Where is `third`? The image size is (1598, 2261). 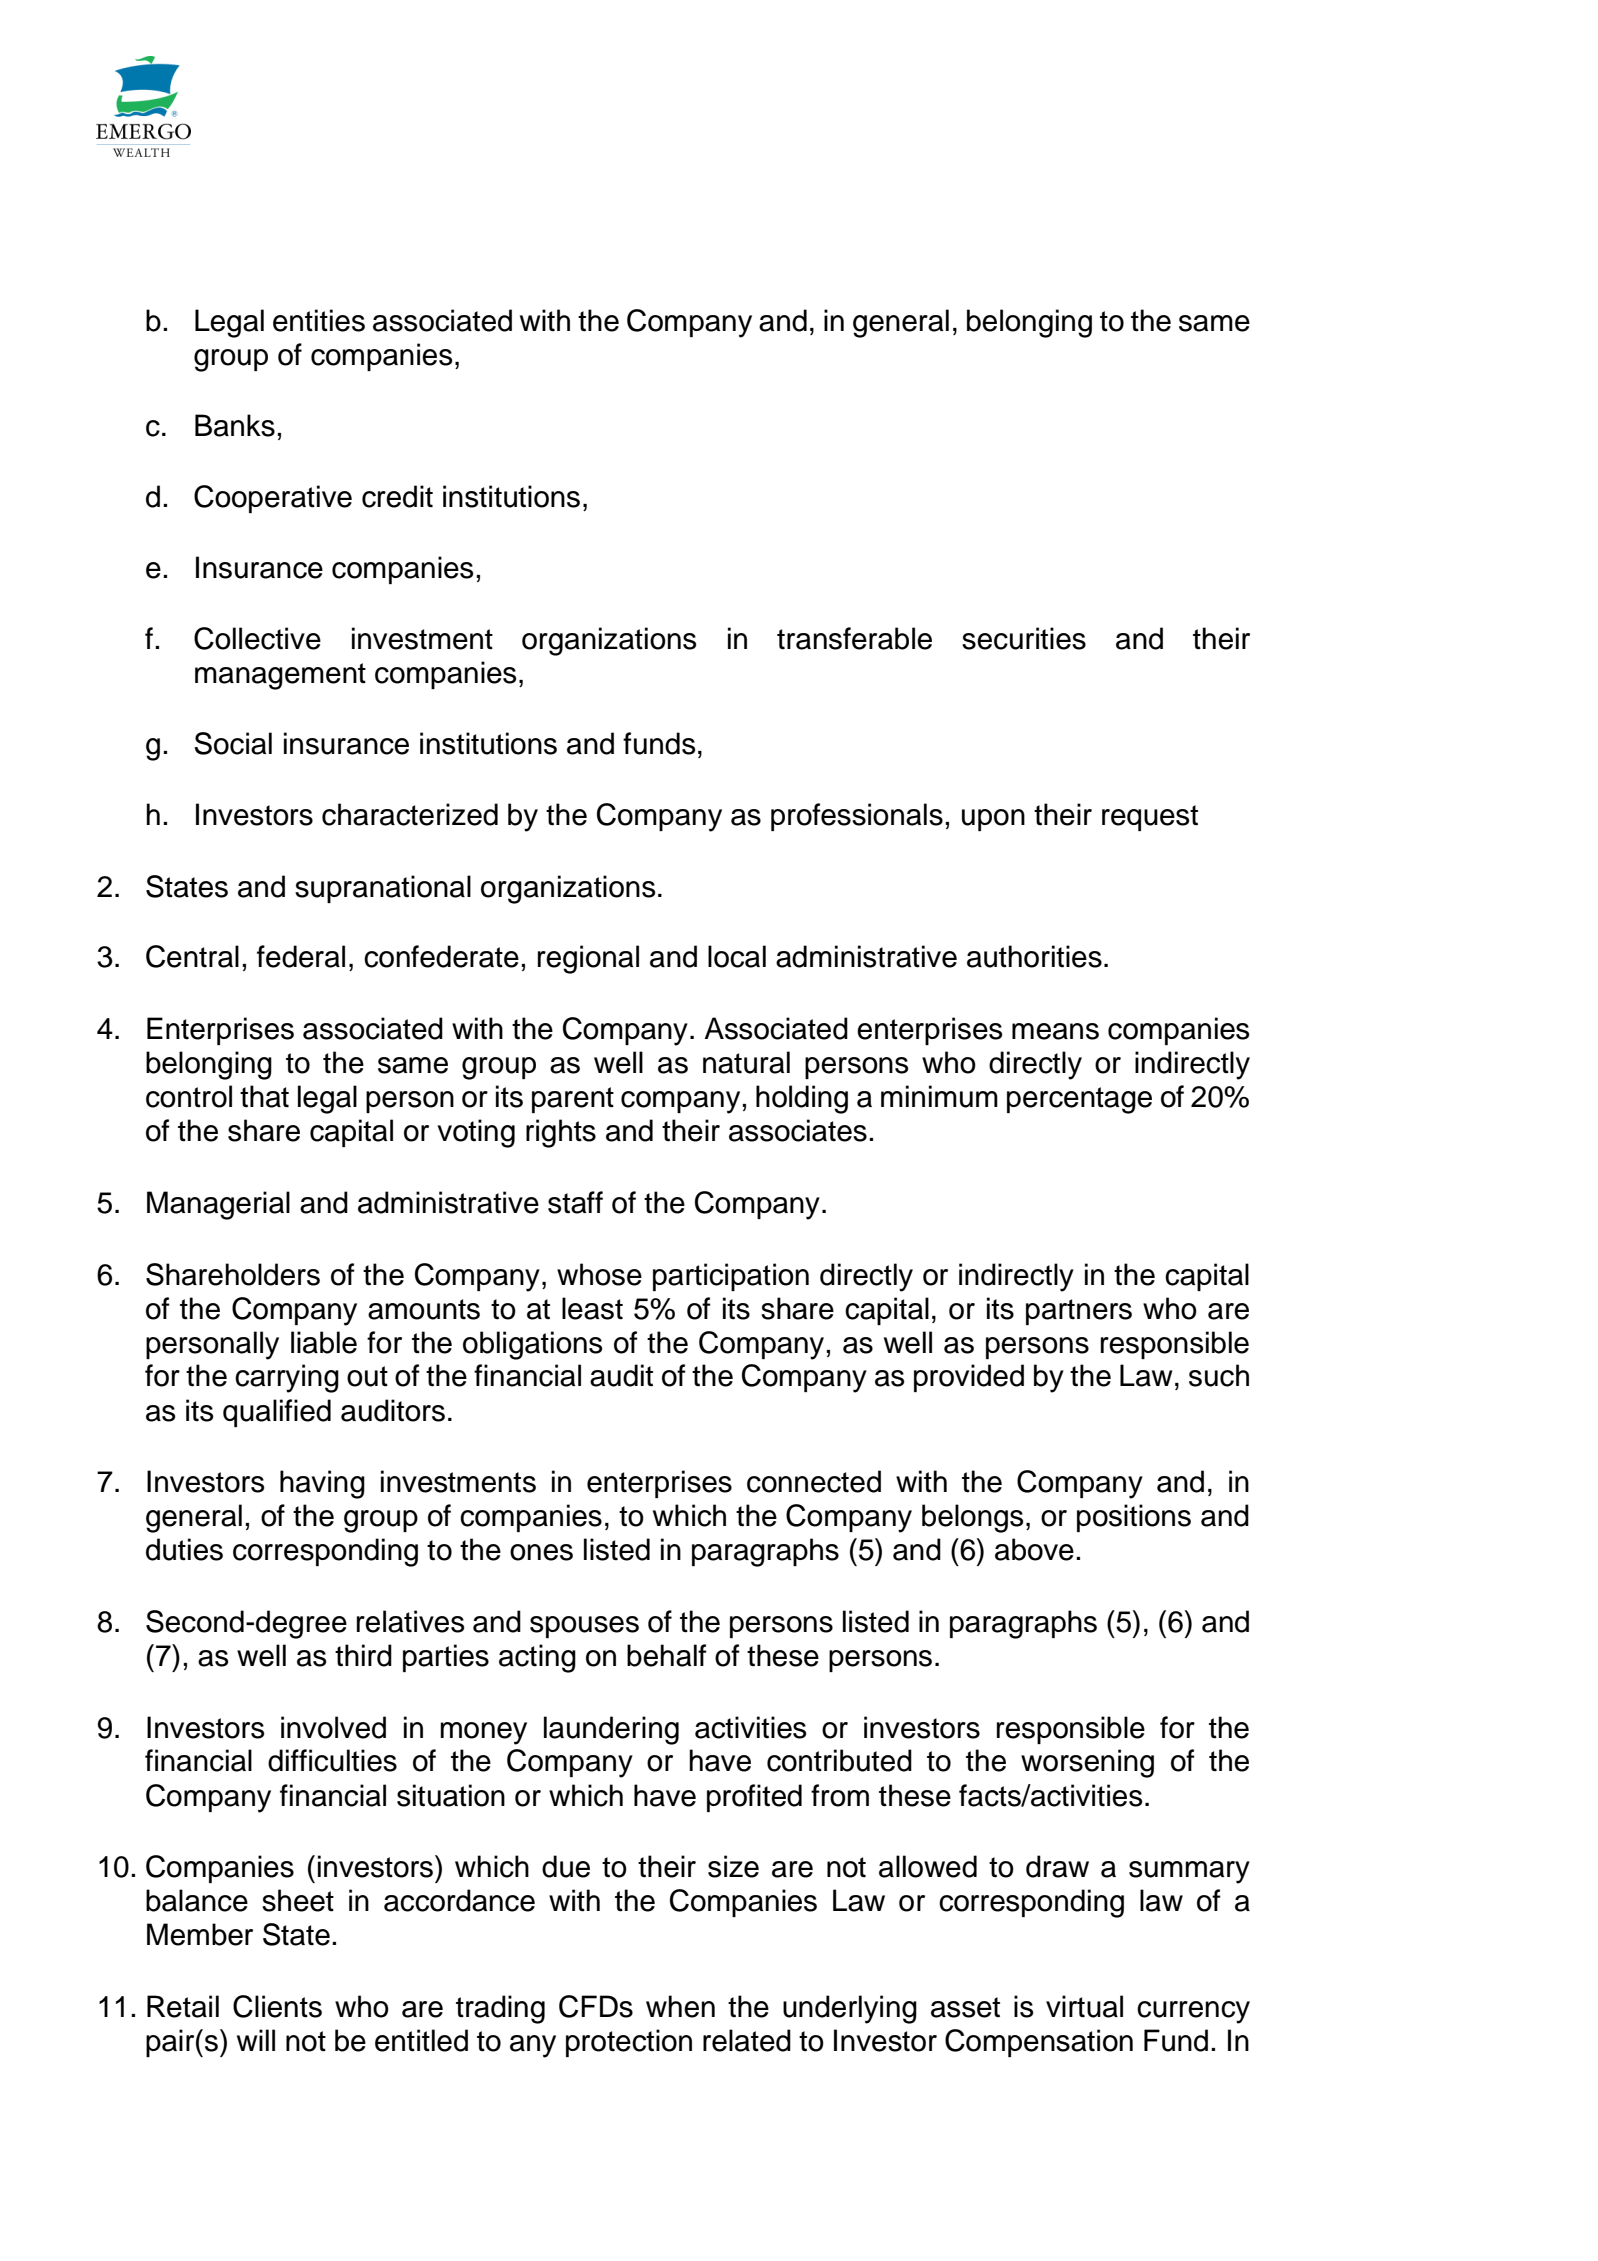 third is located at coordinates (363, 1655).
